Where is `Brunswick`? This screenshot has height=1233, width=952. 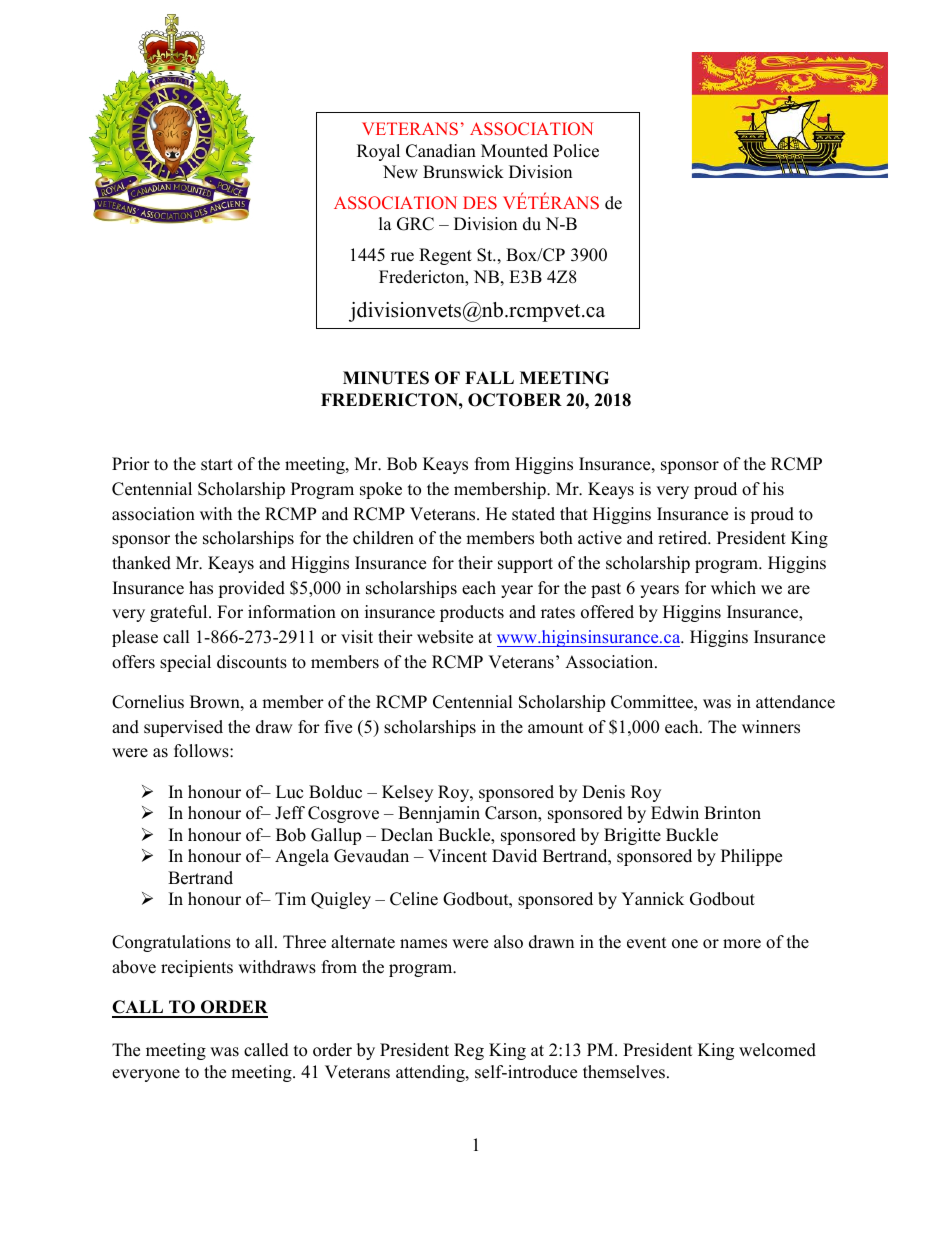
Brunswick is located at coordinates (463, 172).
